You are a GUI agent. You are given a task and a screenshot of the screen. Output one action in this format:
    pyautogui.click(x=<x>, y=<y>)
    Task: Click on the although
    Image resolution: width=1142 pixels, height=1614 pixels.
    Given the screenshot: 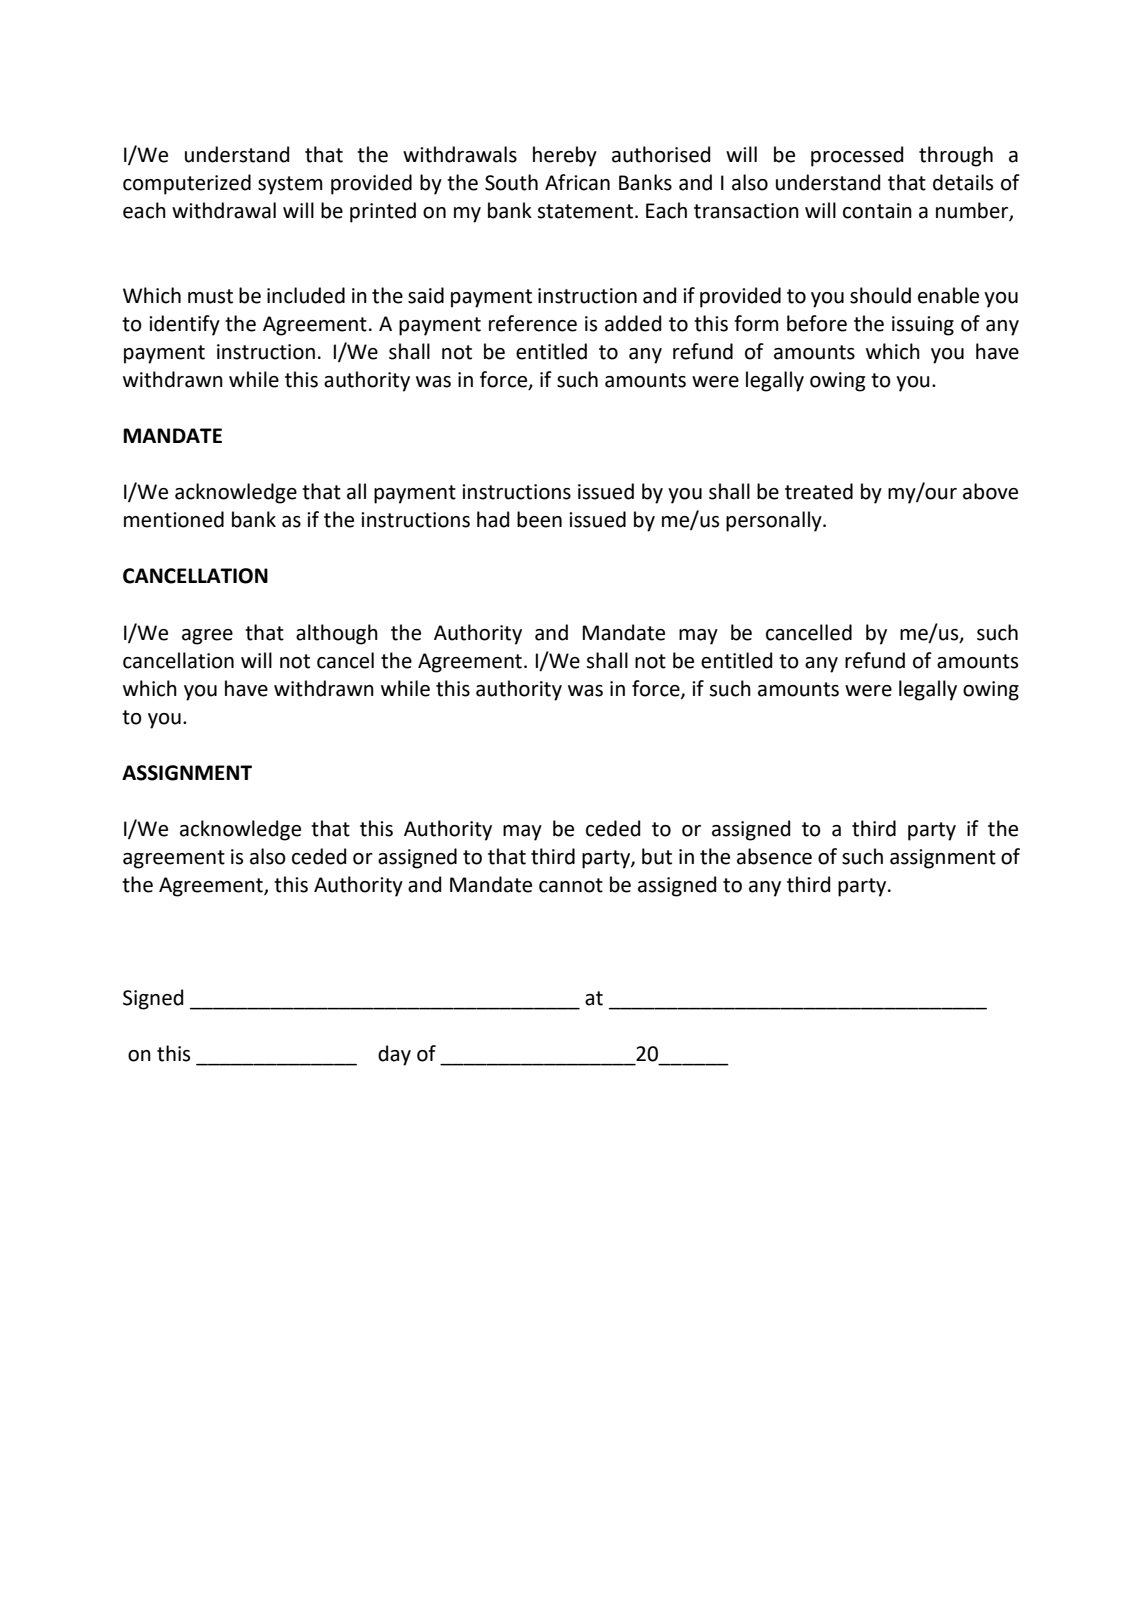 What is the action you would take?
    pyautogui.click(x=337, y=634)
